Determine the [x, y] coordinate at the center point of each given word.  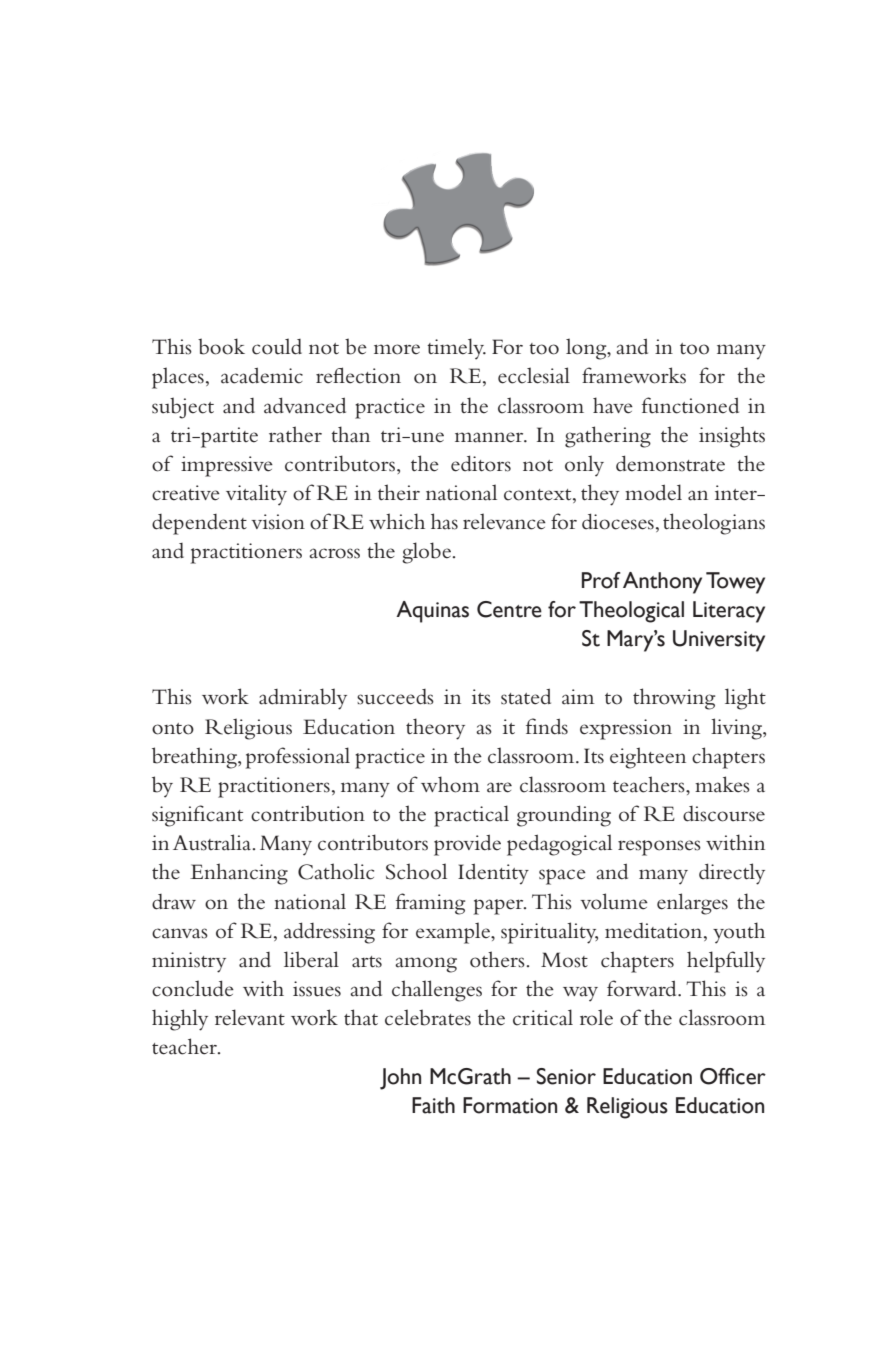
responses [659, 848]
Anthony [662, 583]
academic [262, 375]
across [334, 553]
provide [467, 845]
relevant [250, 1017]
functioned [690, 405]
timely [456, 349]
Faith [433, 1105]
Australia [213, 842]
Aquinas [432, 612]
